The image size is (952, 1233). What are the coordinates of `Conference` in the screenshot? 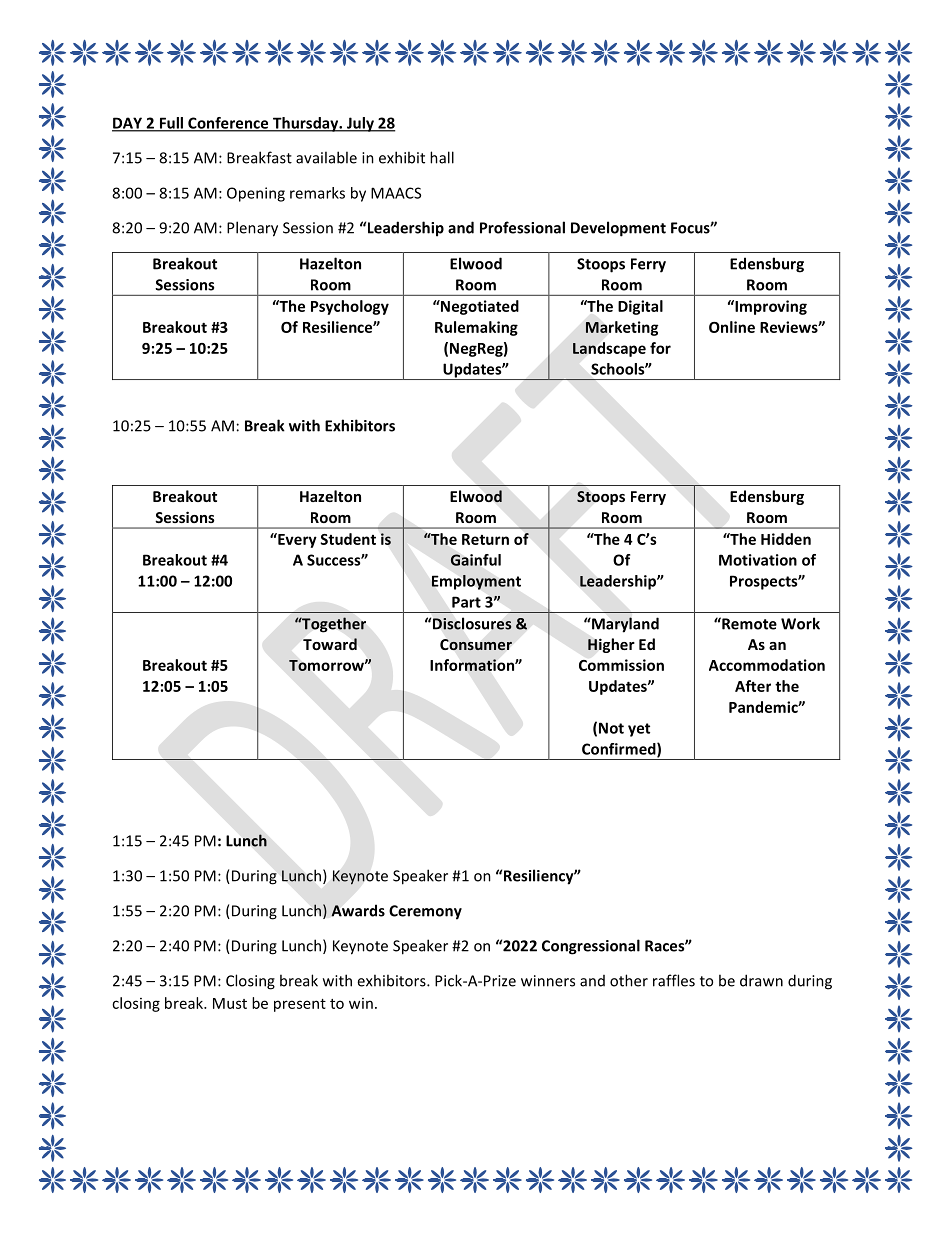 It's located at (228, 124).
